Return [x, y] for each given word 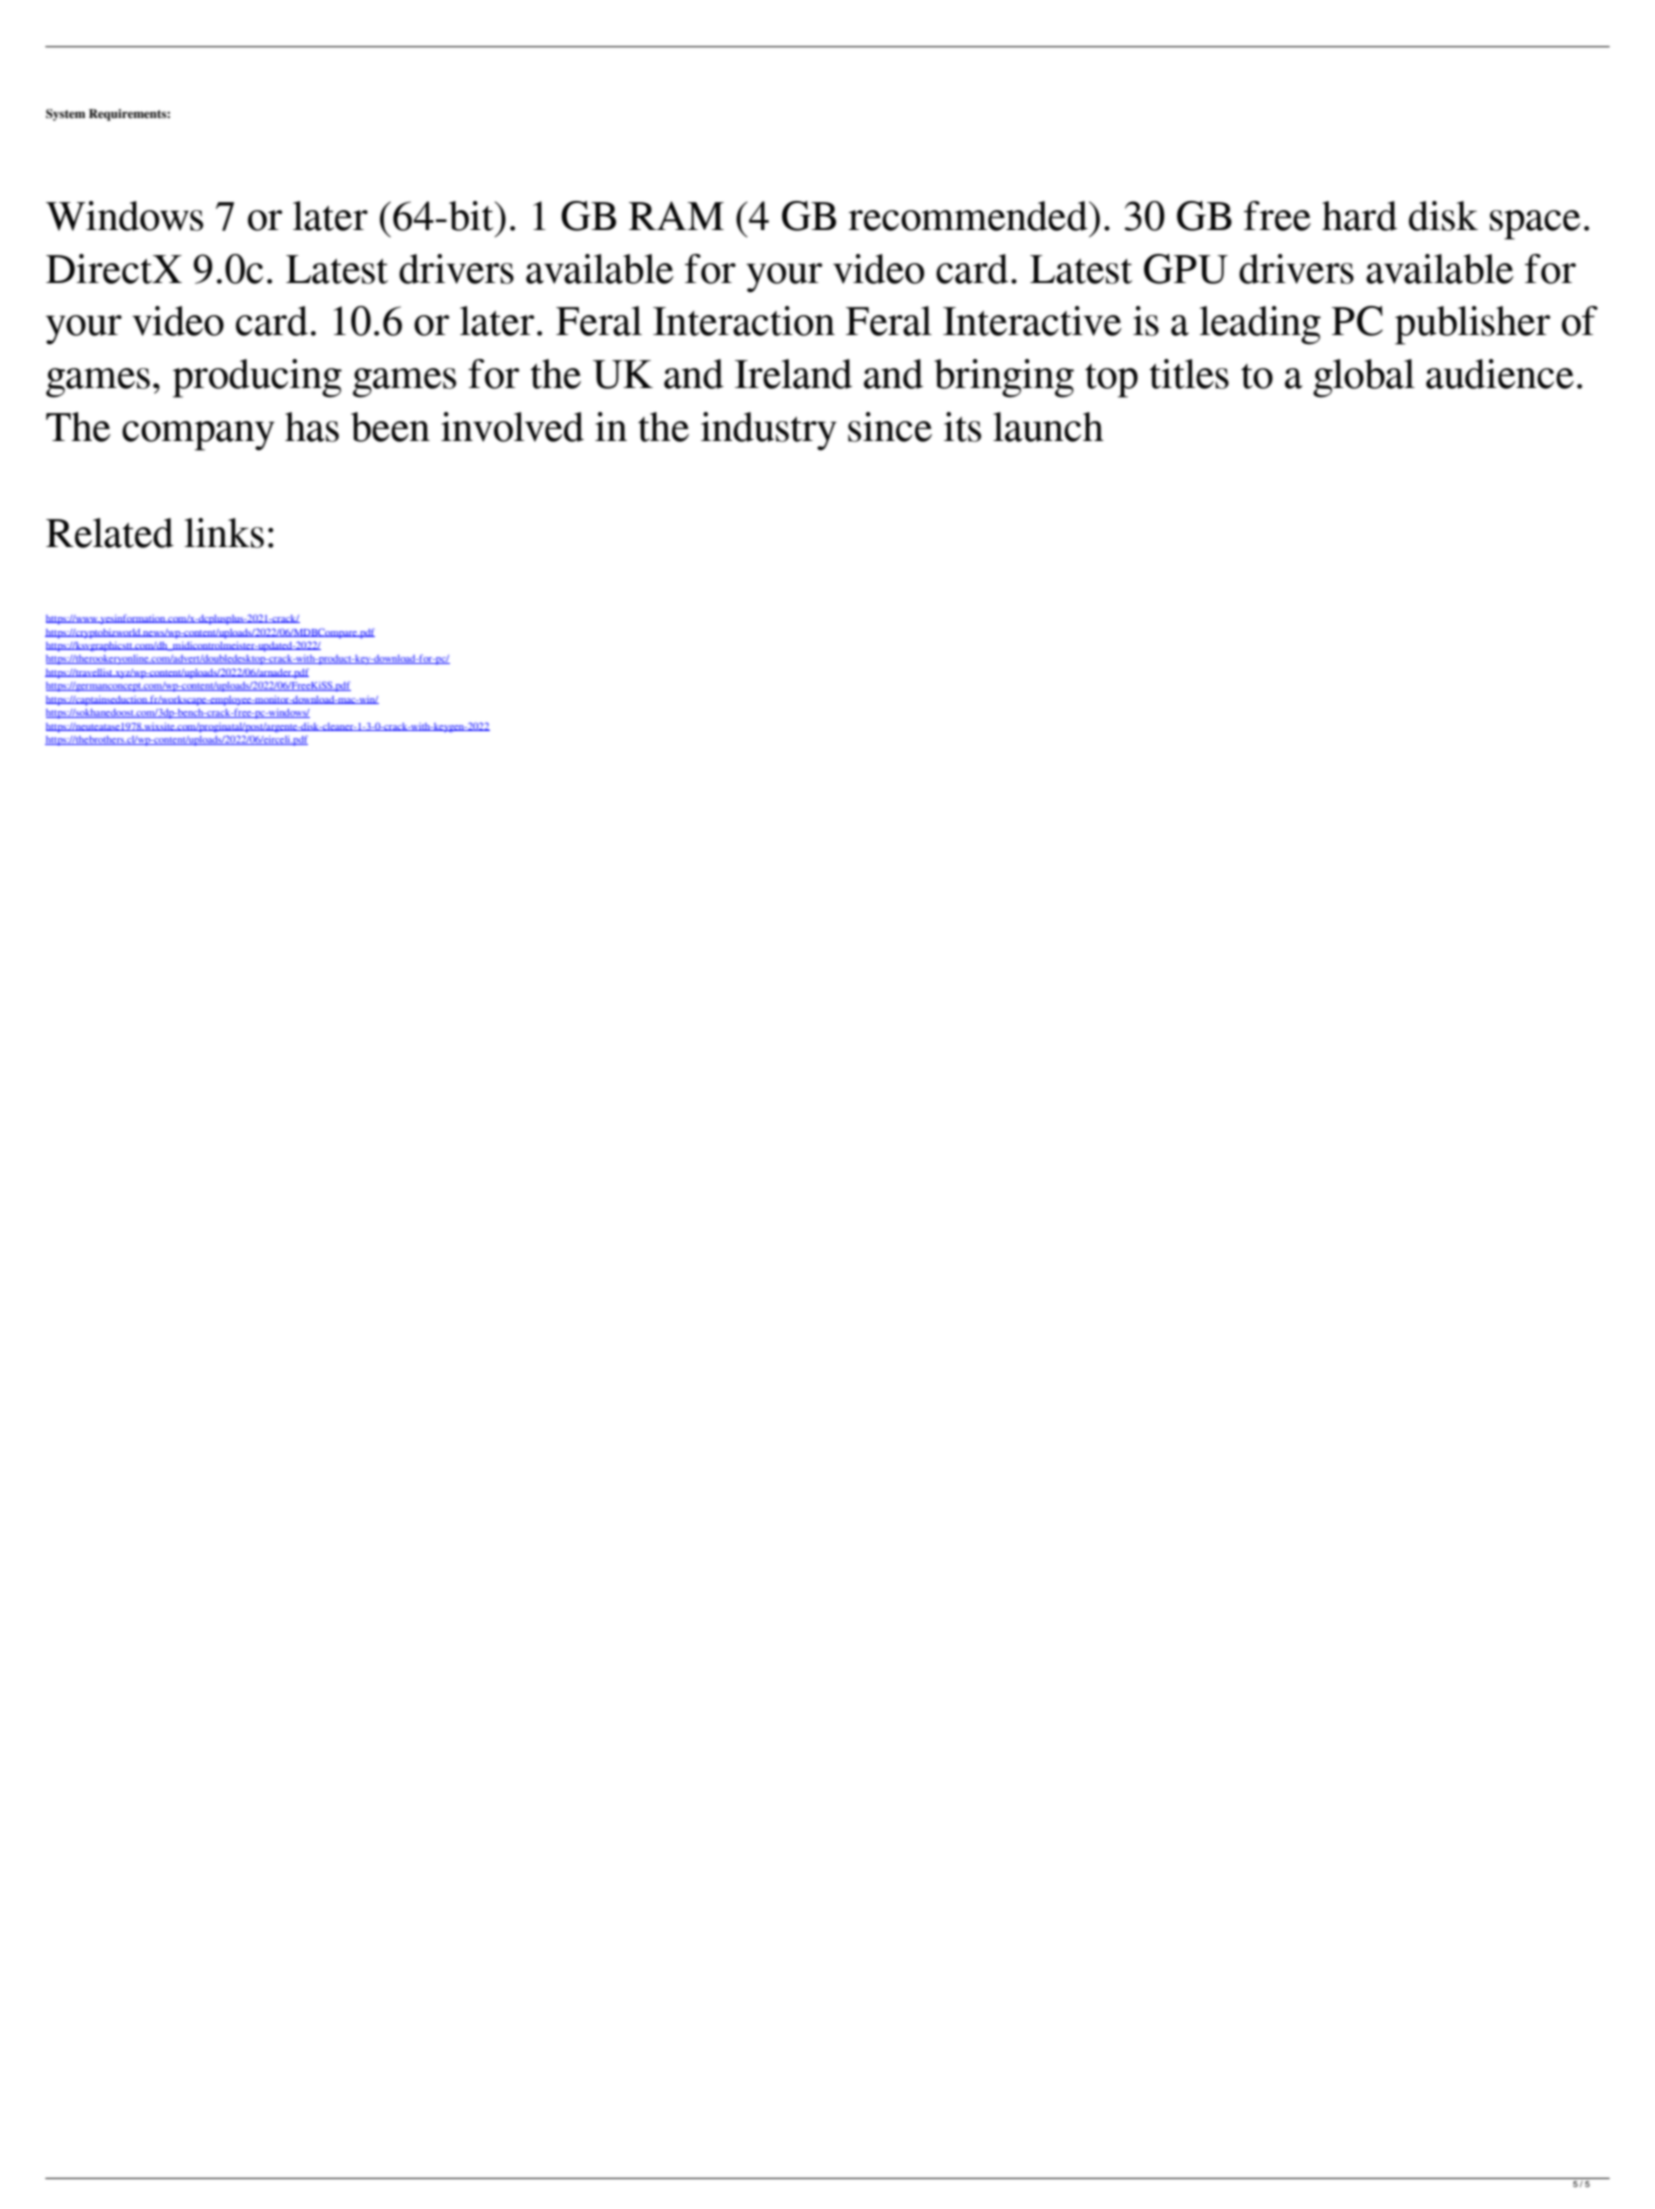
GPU [1186, 269]
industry [769, 431]
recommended [969, 216]
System [65, 115]
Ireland [793, 374]
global [1364, 378]
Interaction [744, 321]
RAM [676, 215]
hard [1359, 216]
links [224, 533]
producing [257, 378]
